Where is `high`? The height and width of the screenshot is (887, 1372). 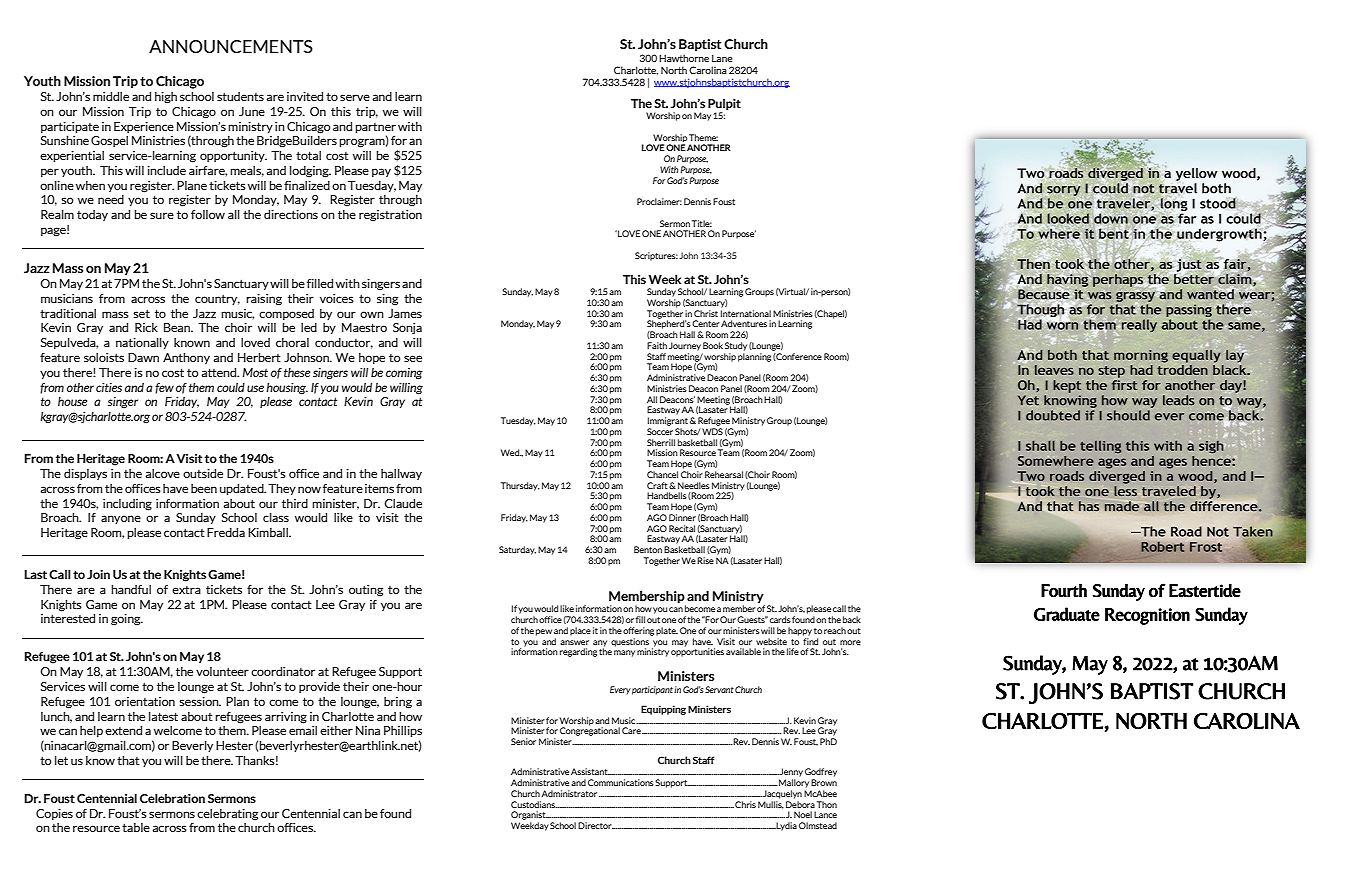
high is located at coordinates (166, 98).
